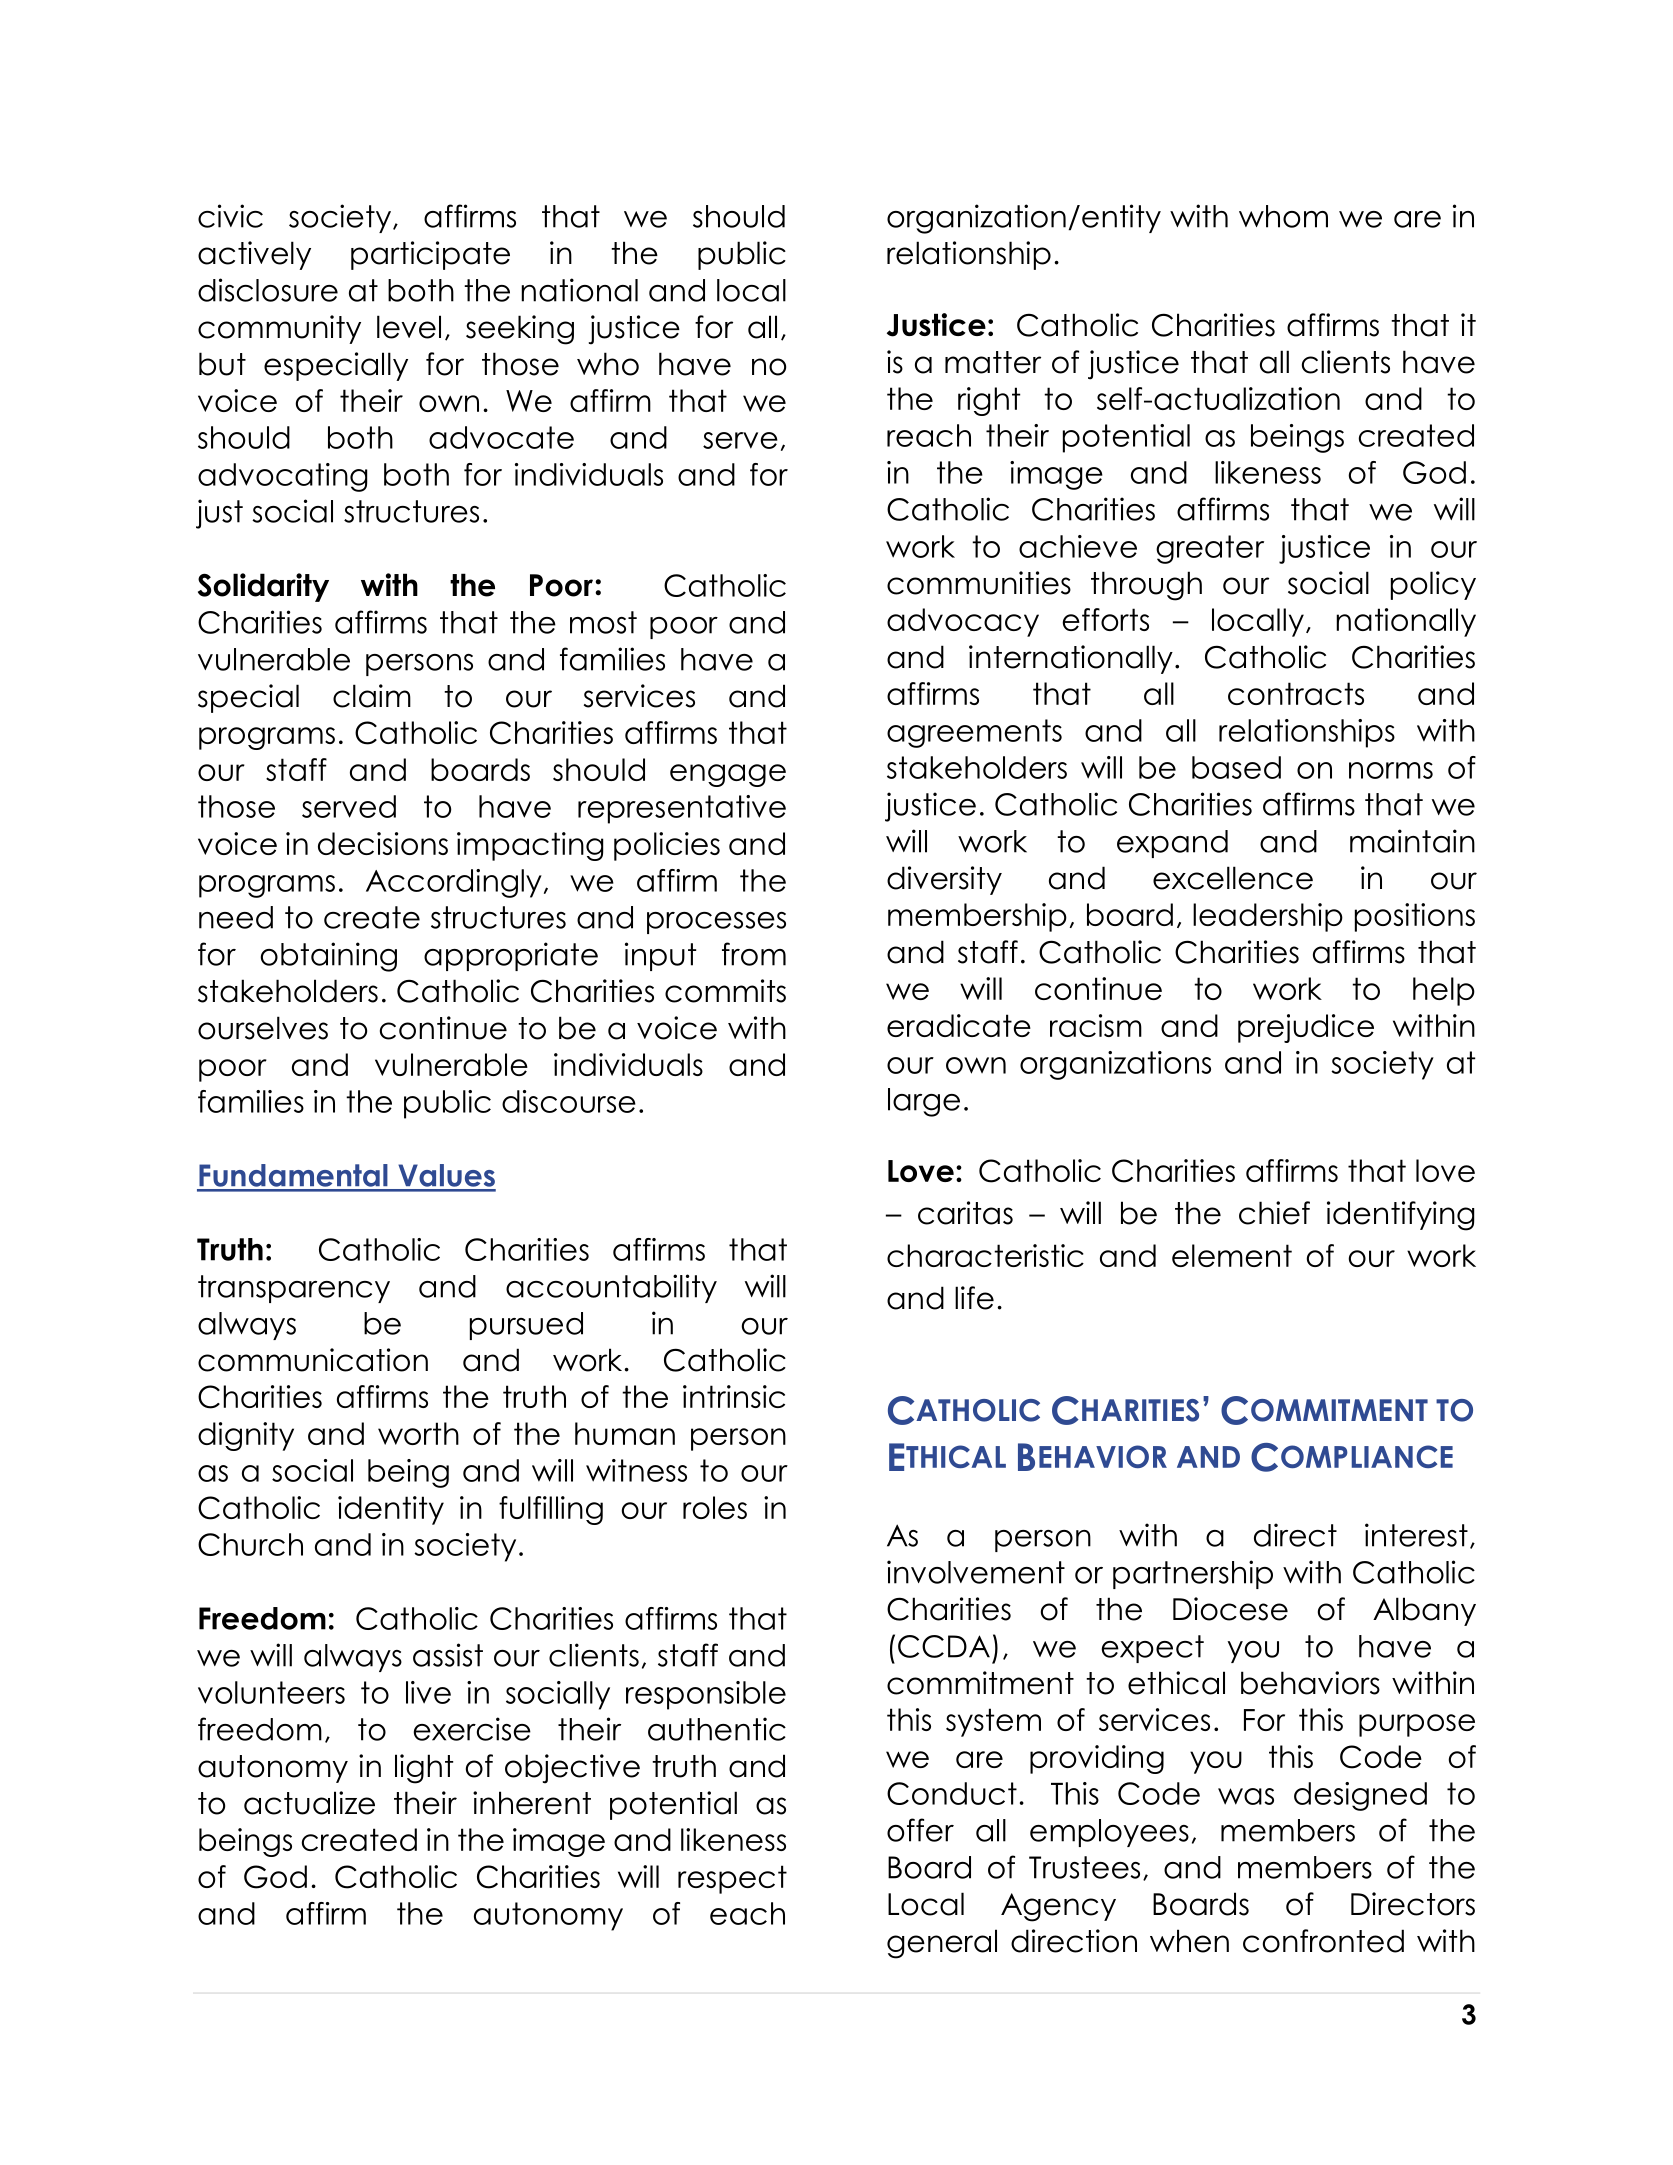  I want to click on whom, so click(1283, 216).
